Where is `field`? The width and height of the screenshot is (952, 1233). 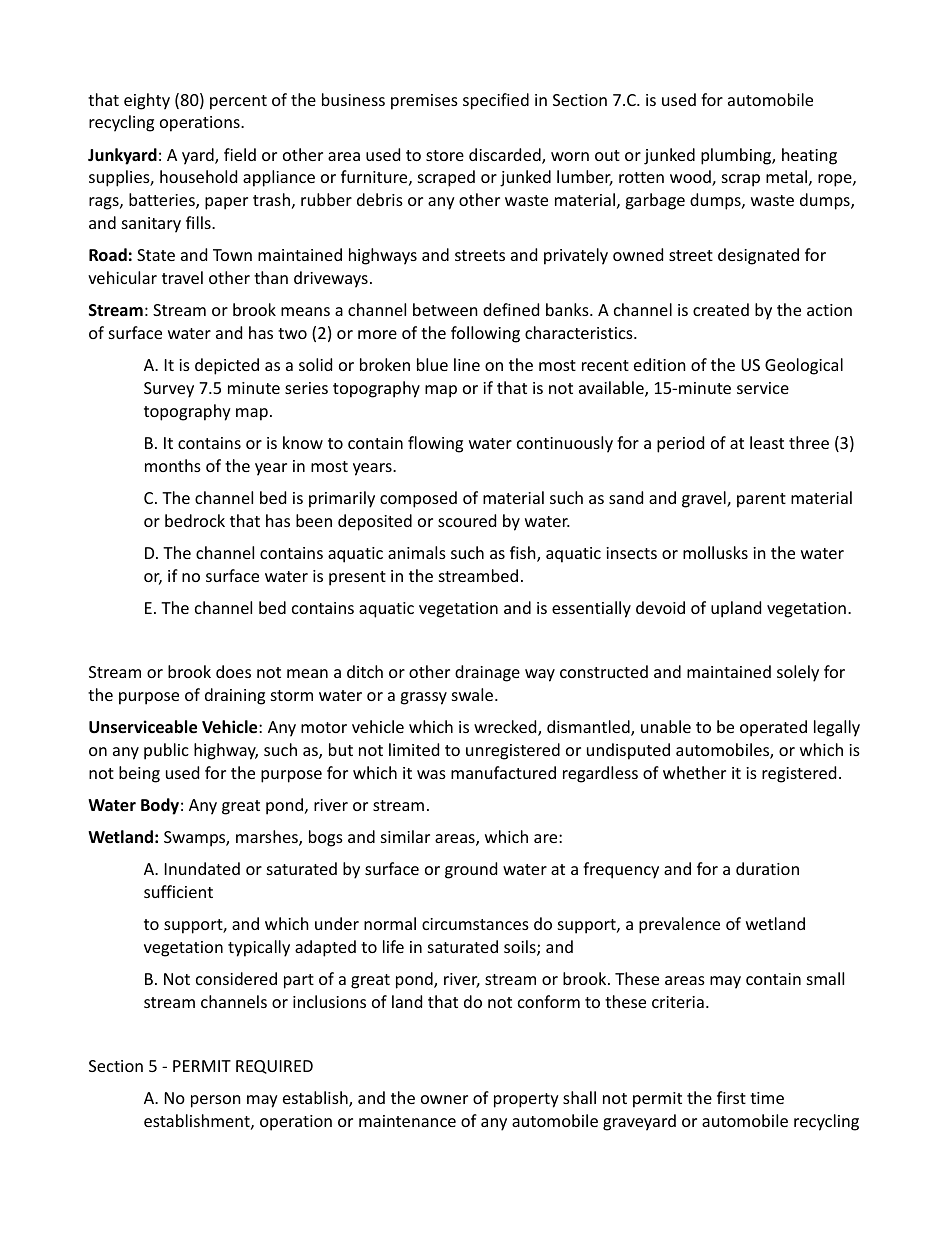 field is located at coordinates (240, 154).
